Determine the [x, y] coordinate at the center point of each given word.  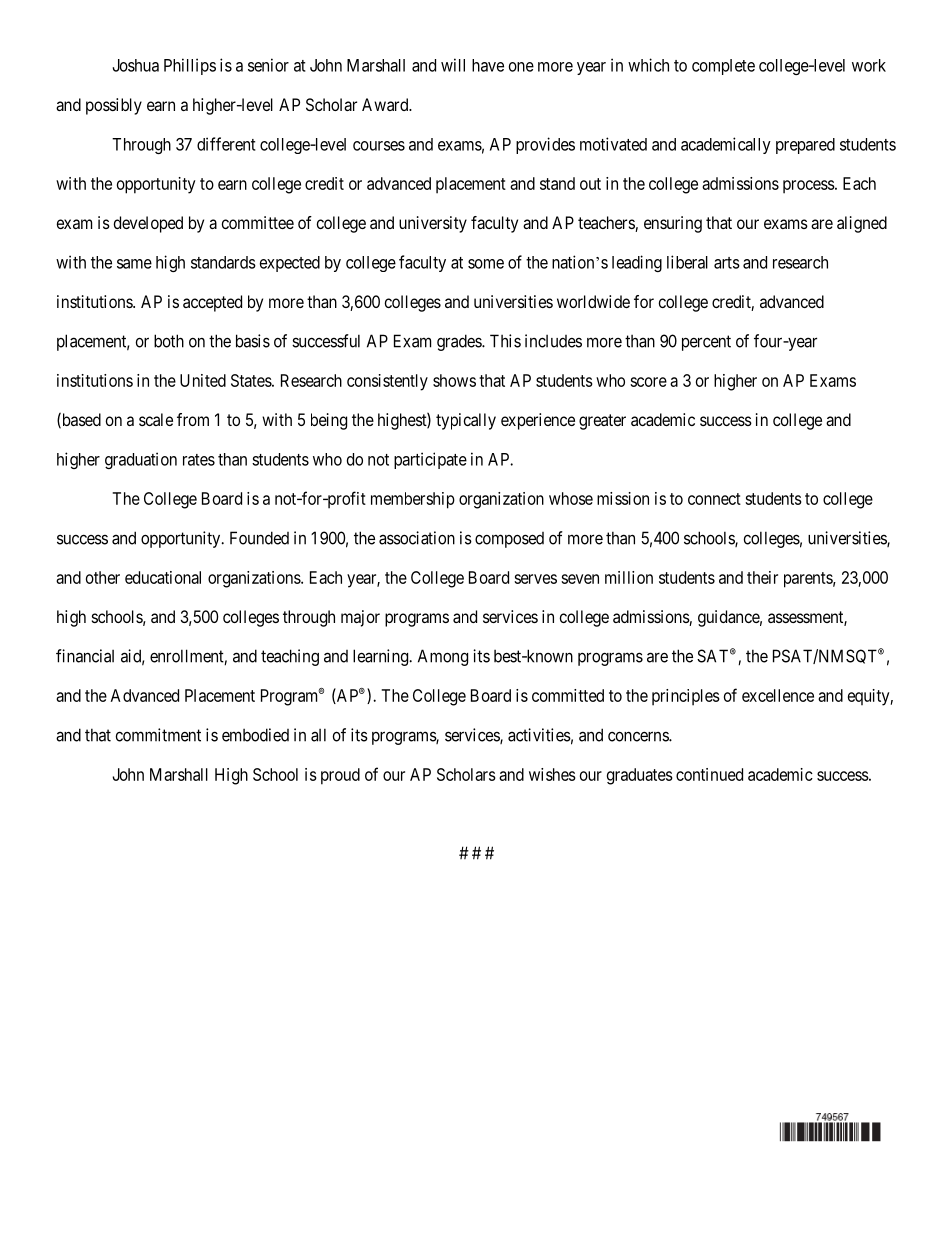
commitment [158, 735]
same [134, 264]
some [486, 264]
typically [466, 421]
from [193, 419]
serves [535, 579]
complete [723, 67]
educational [163, 577]
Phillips [190, 66]
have [488, 65]
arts [727, 263]
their [762, 577]
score [648, 382]
